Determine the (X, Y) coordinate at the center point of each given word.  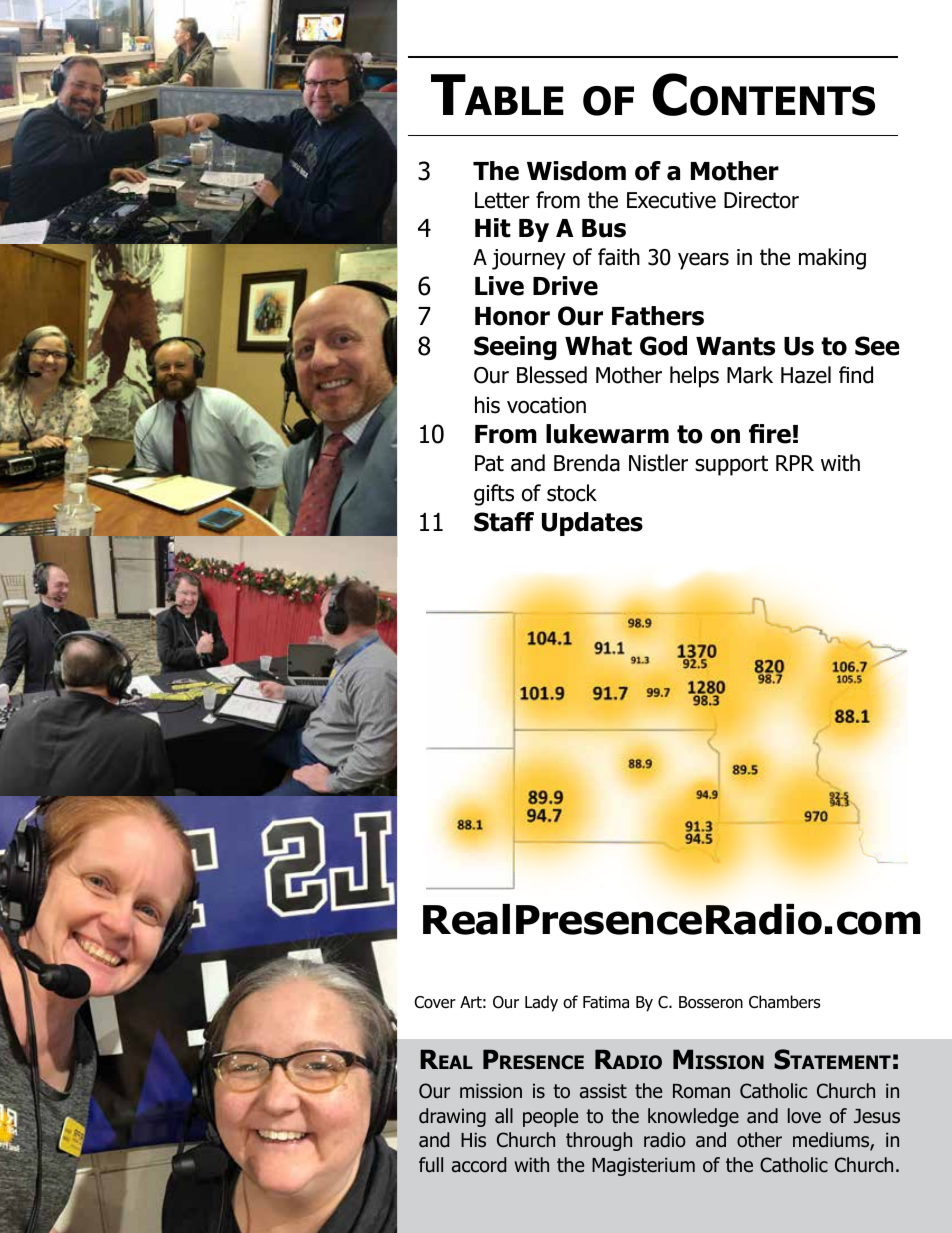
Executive (671, 200)
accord (479, 1165)
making (832, 259)
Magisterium (643, 1166)
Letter (502, 200)
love (804, 1116)
